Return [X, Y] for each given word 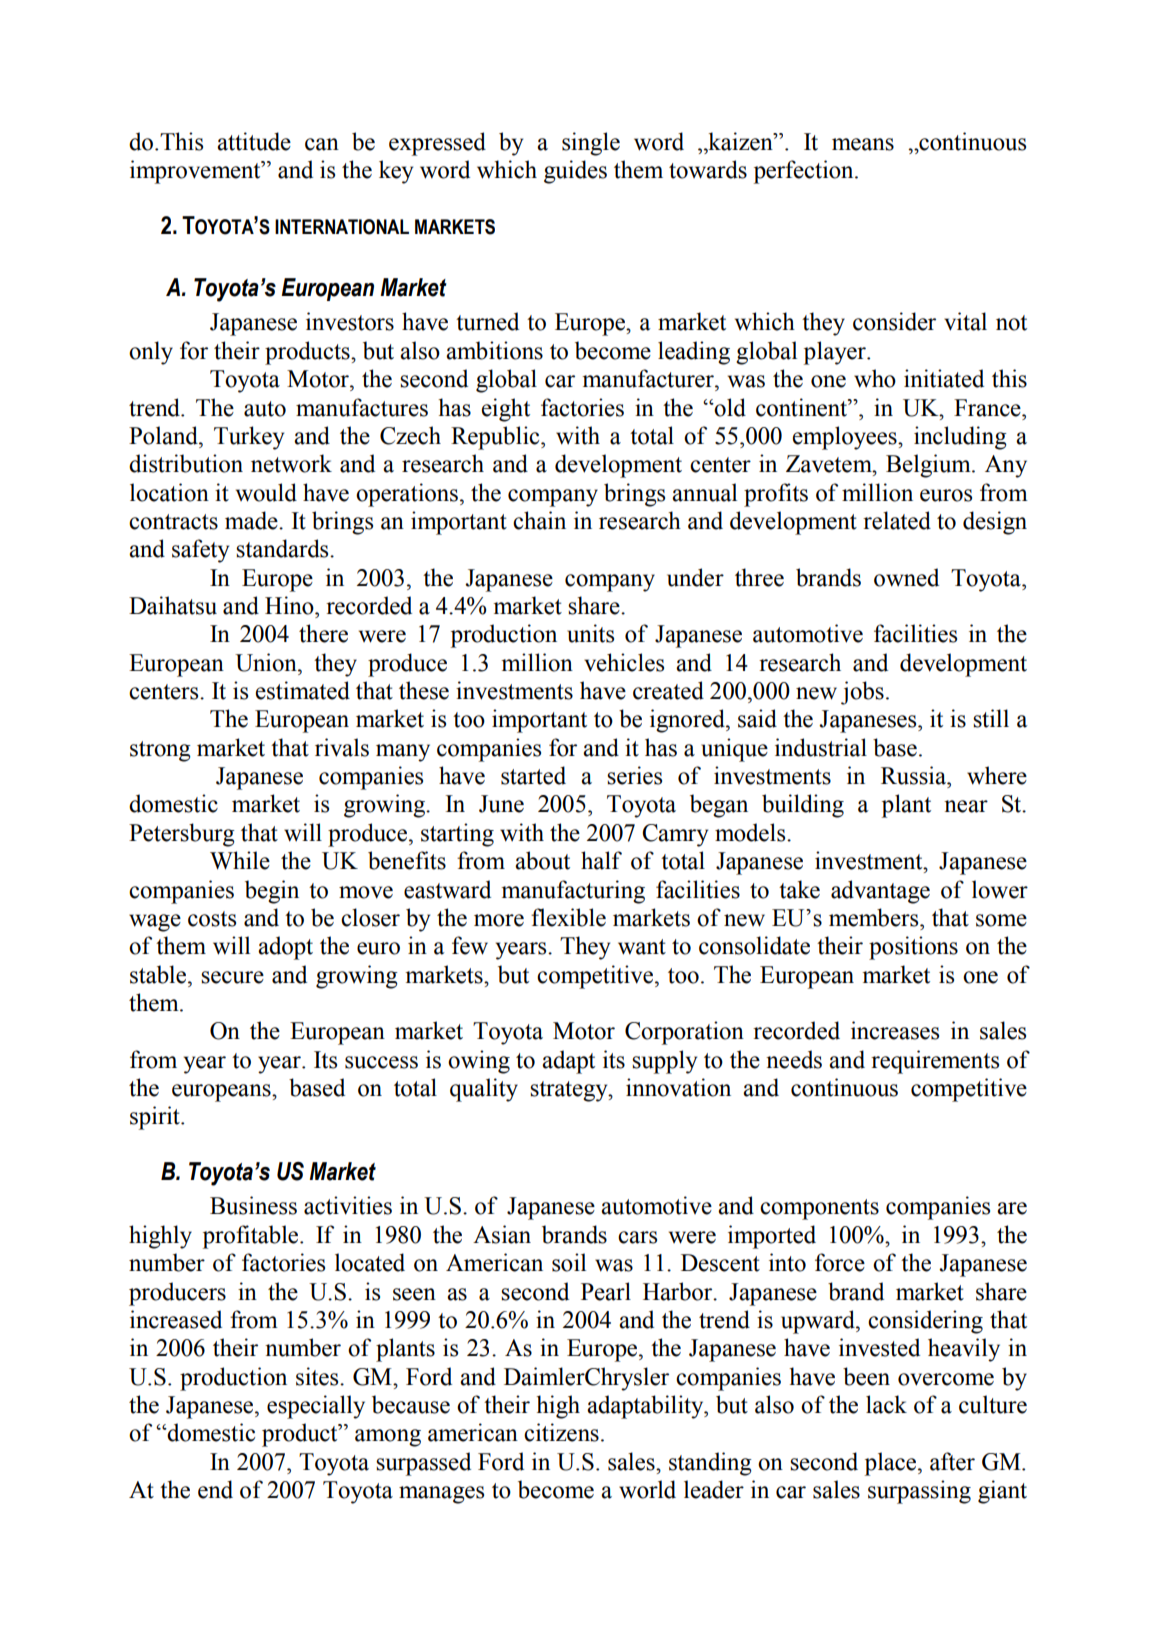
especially [316, 1407]
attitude [254, 141]
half [601, 860]
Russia [915, 775]
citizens [561, 1432]
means [863, 144]
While [240, 860]
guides [575, 172]
